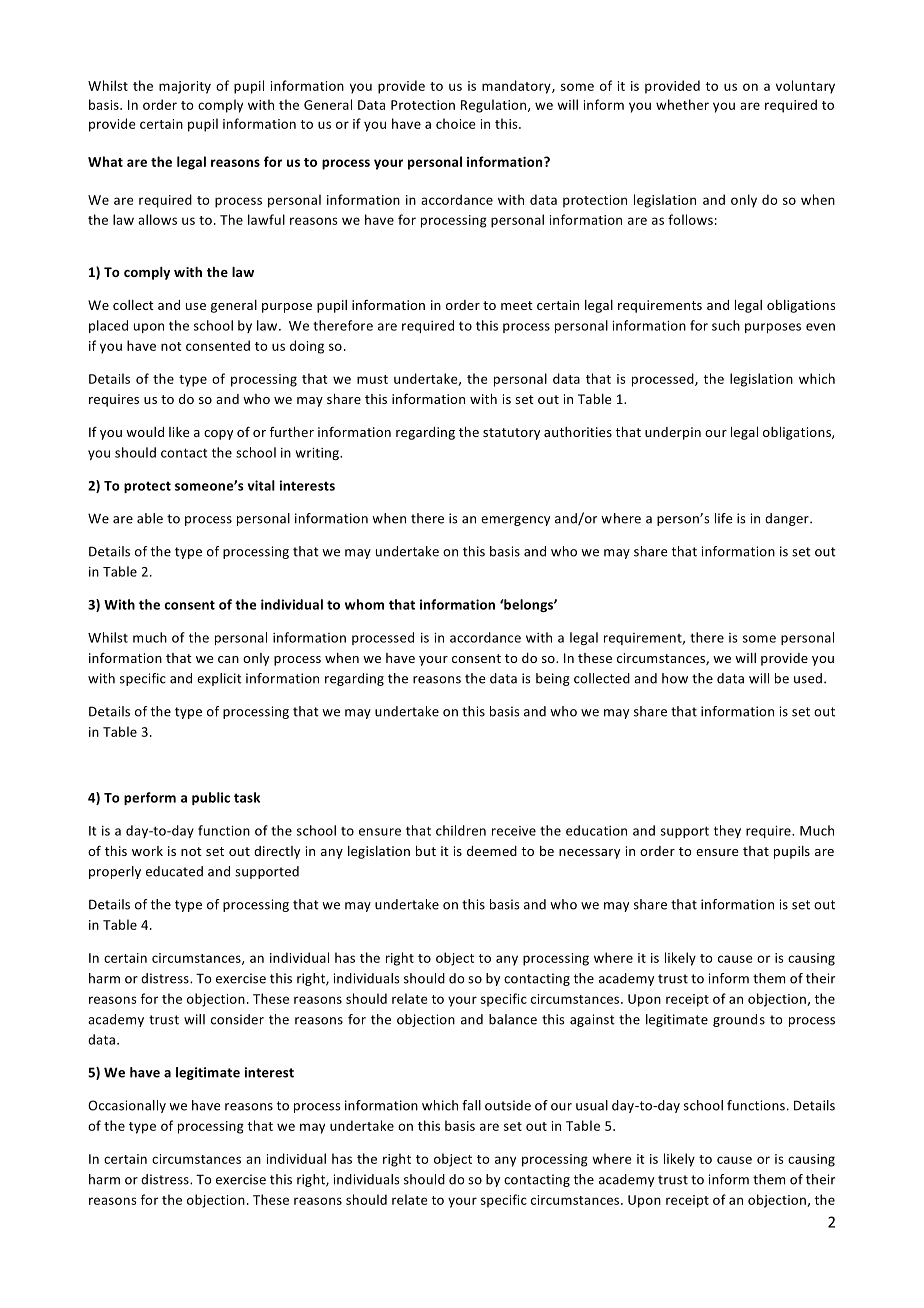 The width and height of the page is (924, 1308). What do you see at coordinates (127, 1106) in the page?
I see `Occasionally` at bounding box center [127, 1106].
